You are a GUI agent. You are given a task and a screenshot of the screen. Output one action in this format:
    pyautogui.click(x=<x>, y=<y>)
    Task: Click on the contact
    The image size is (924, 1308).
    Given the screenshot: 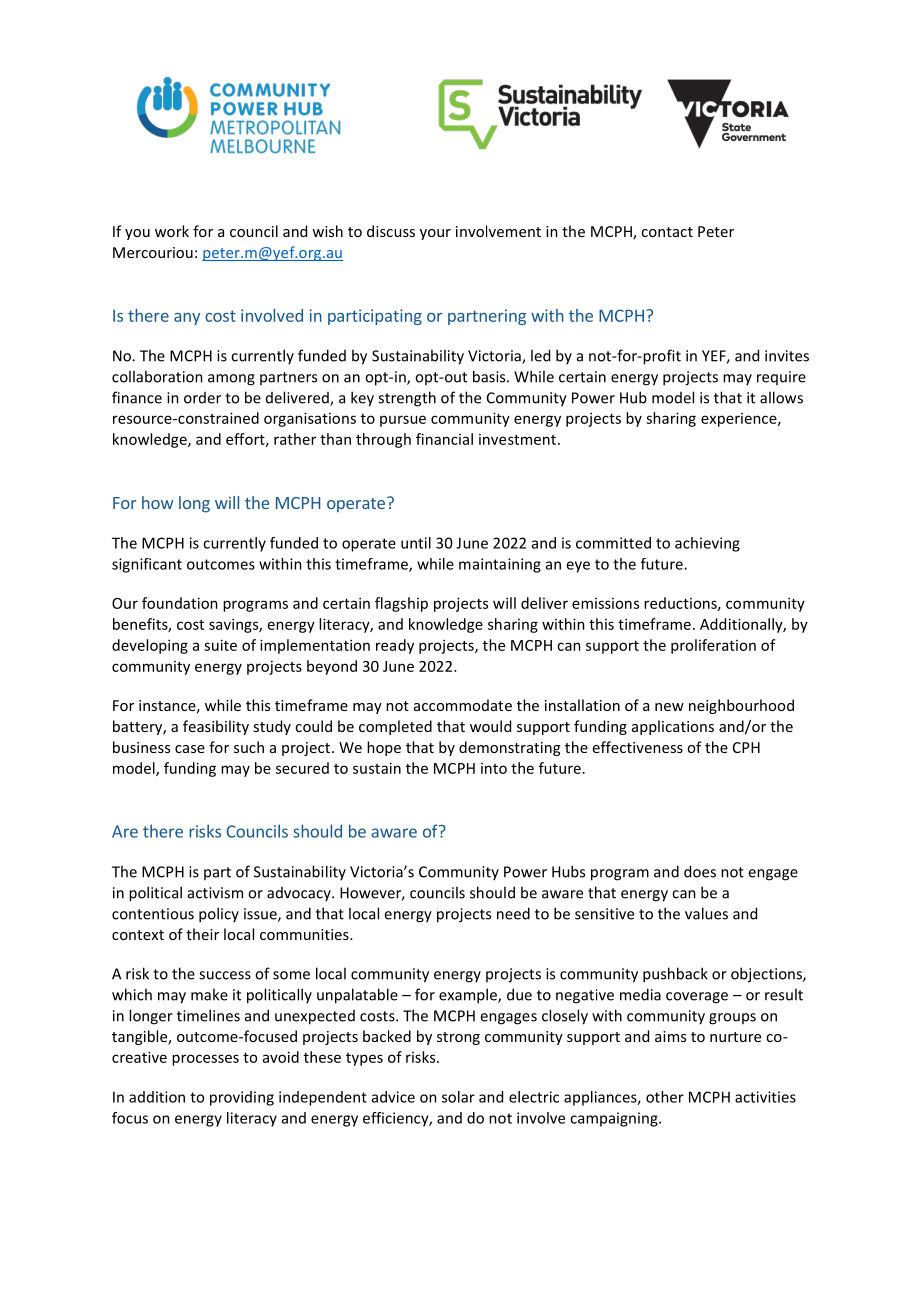 What is the action you would take?
    pyautogui.click(x=667, y=232)
